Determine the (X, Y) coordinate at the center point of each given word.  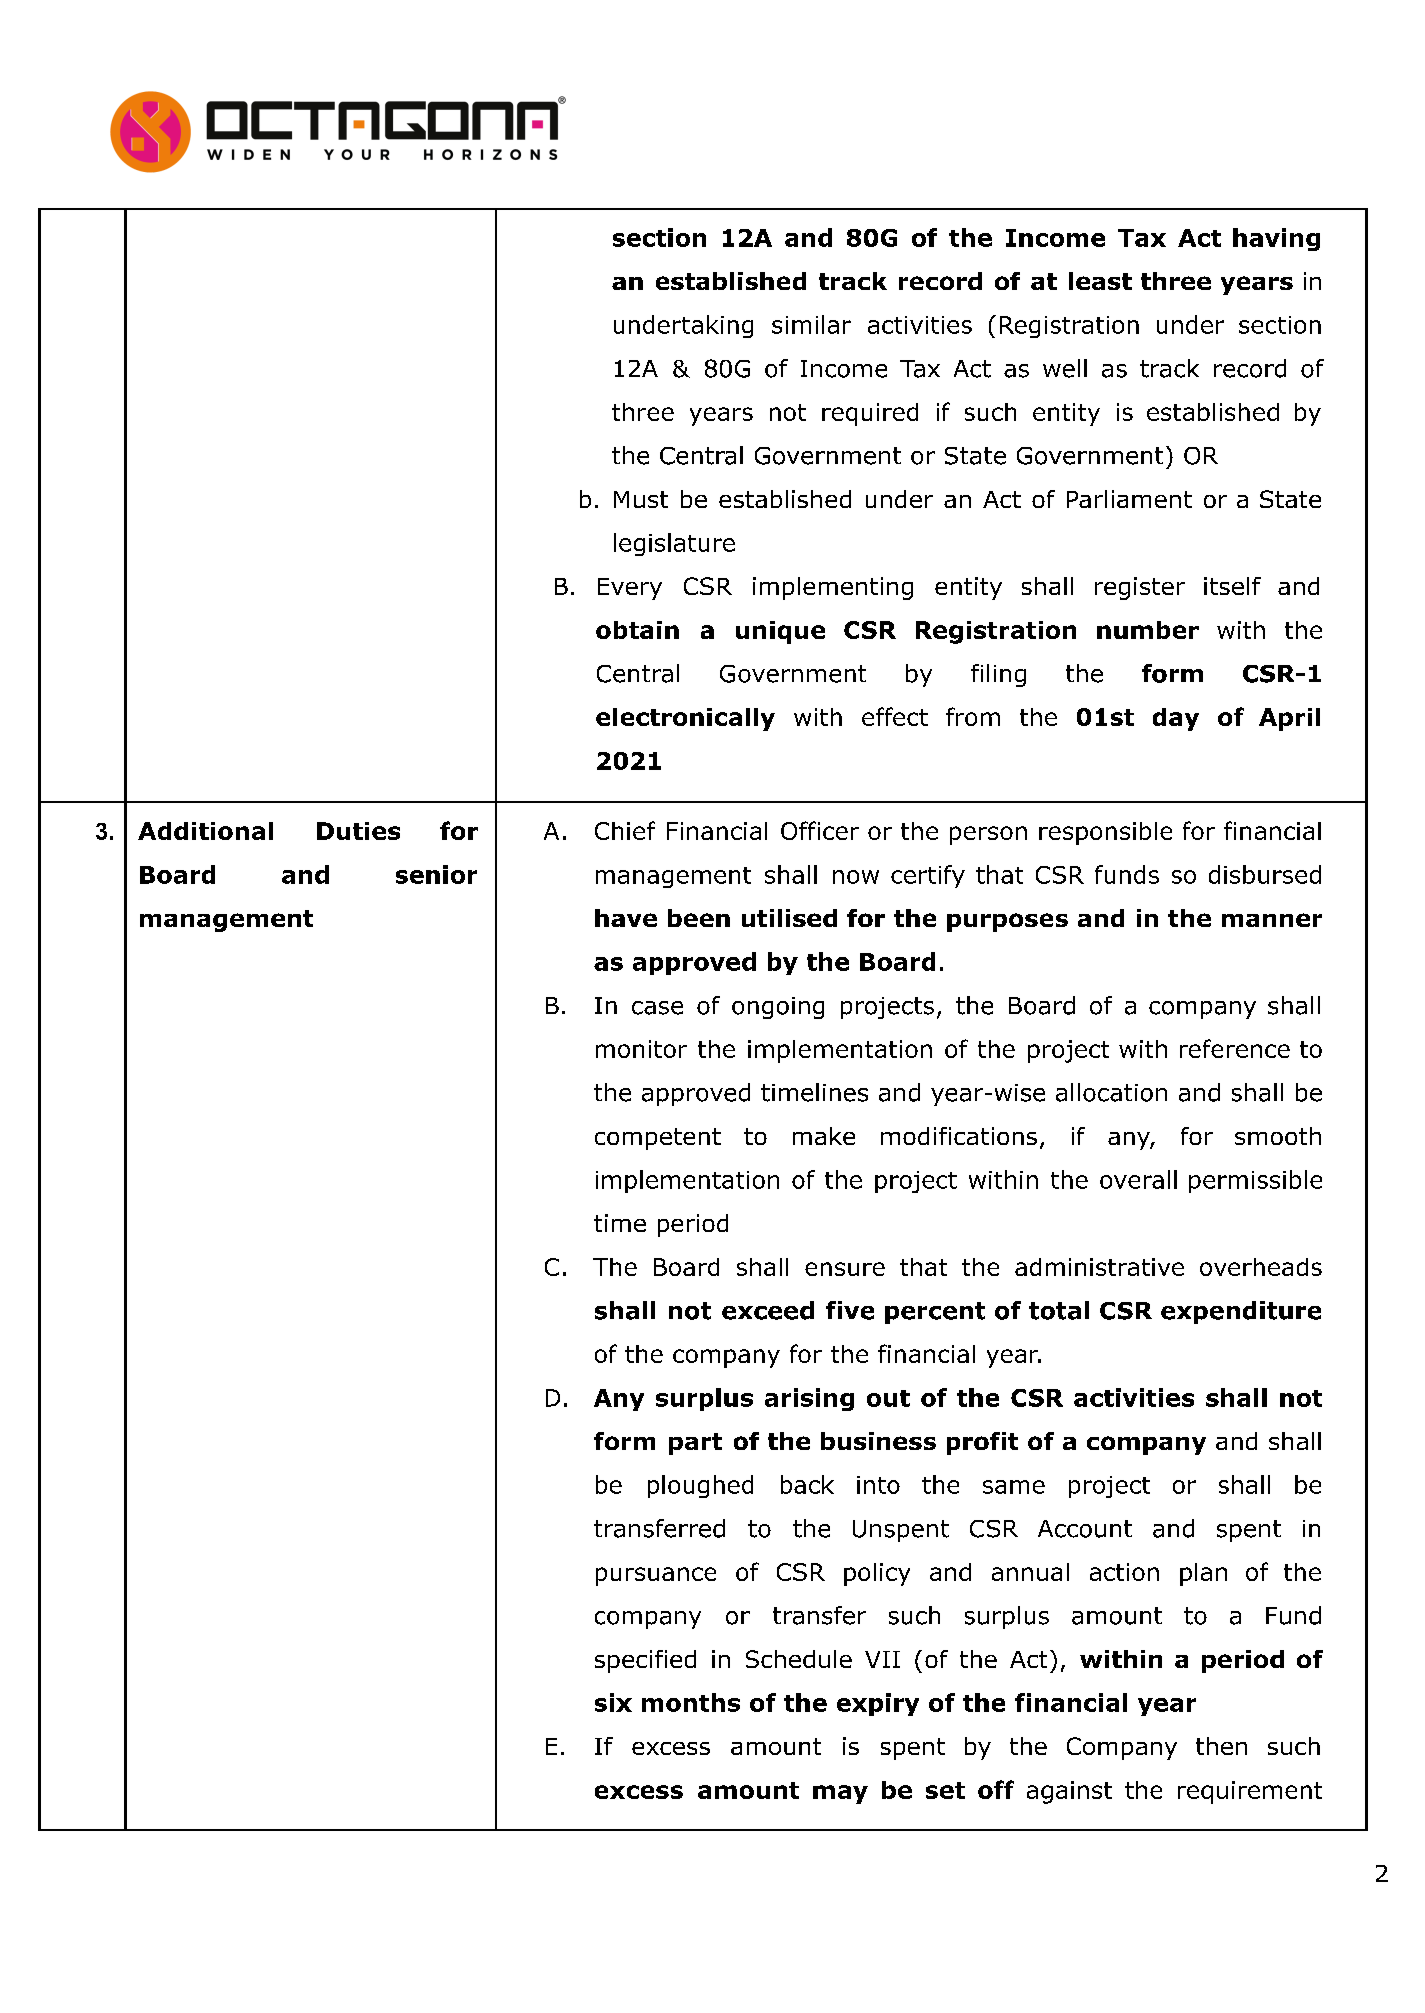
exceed (768, 1310)
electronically (685, 719)
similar (811, 324)
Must (641, 499)
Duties (358, 831)
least (1100, 281)
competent (658, 1139)
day (1176, 719)
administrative (1099, 1267)
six (613, 1702)
